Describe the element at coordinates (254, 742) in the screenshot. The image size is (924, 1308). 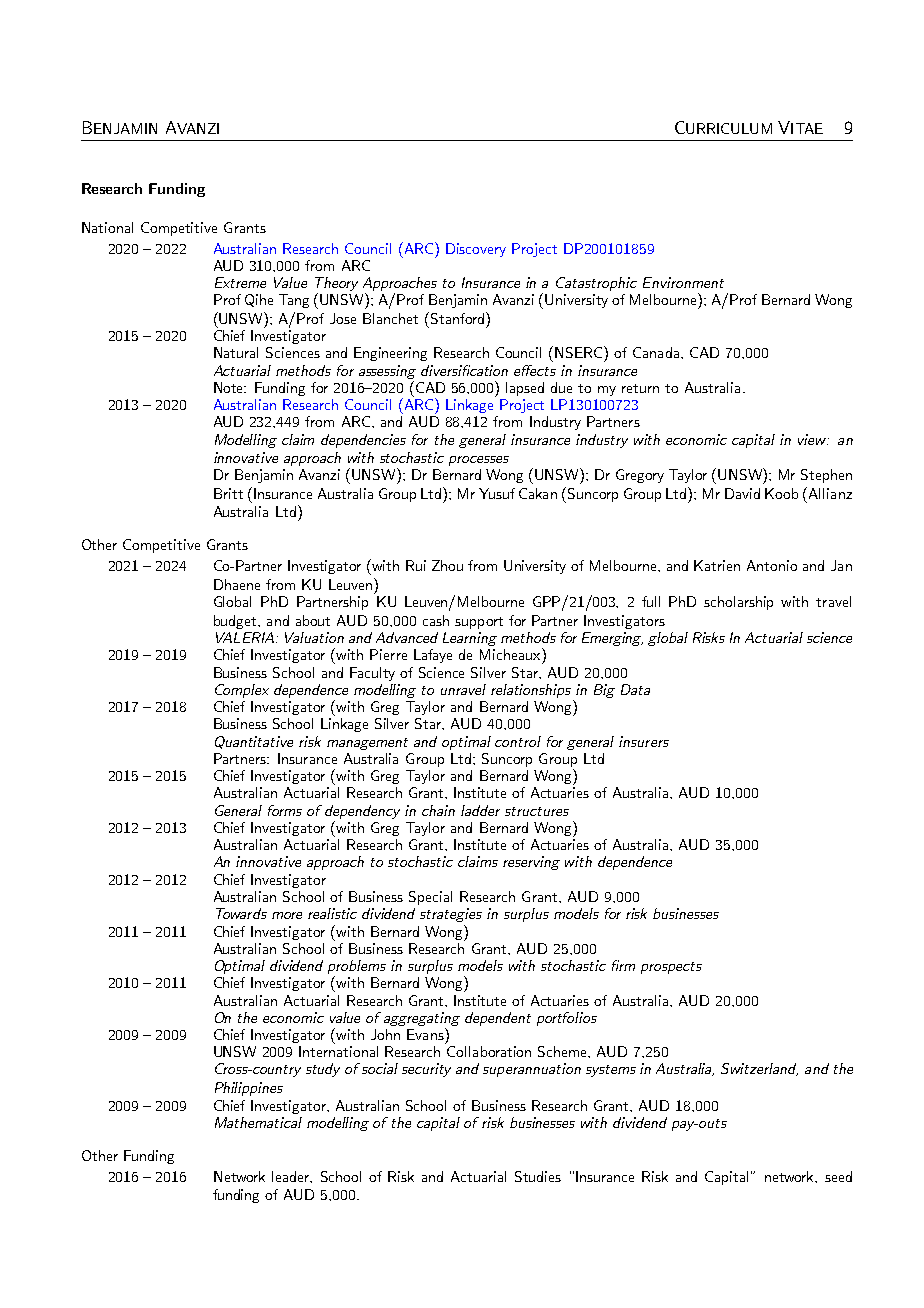
I see `Quantitative` at that location.
